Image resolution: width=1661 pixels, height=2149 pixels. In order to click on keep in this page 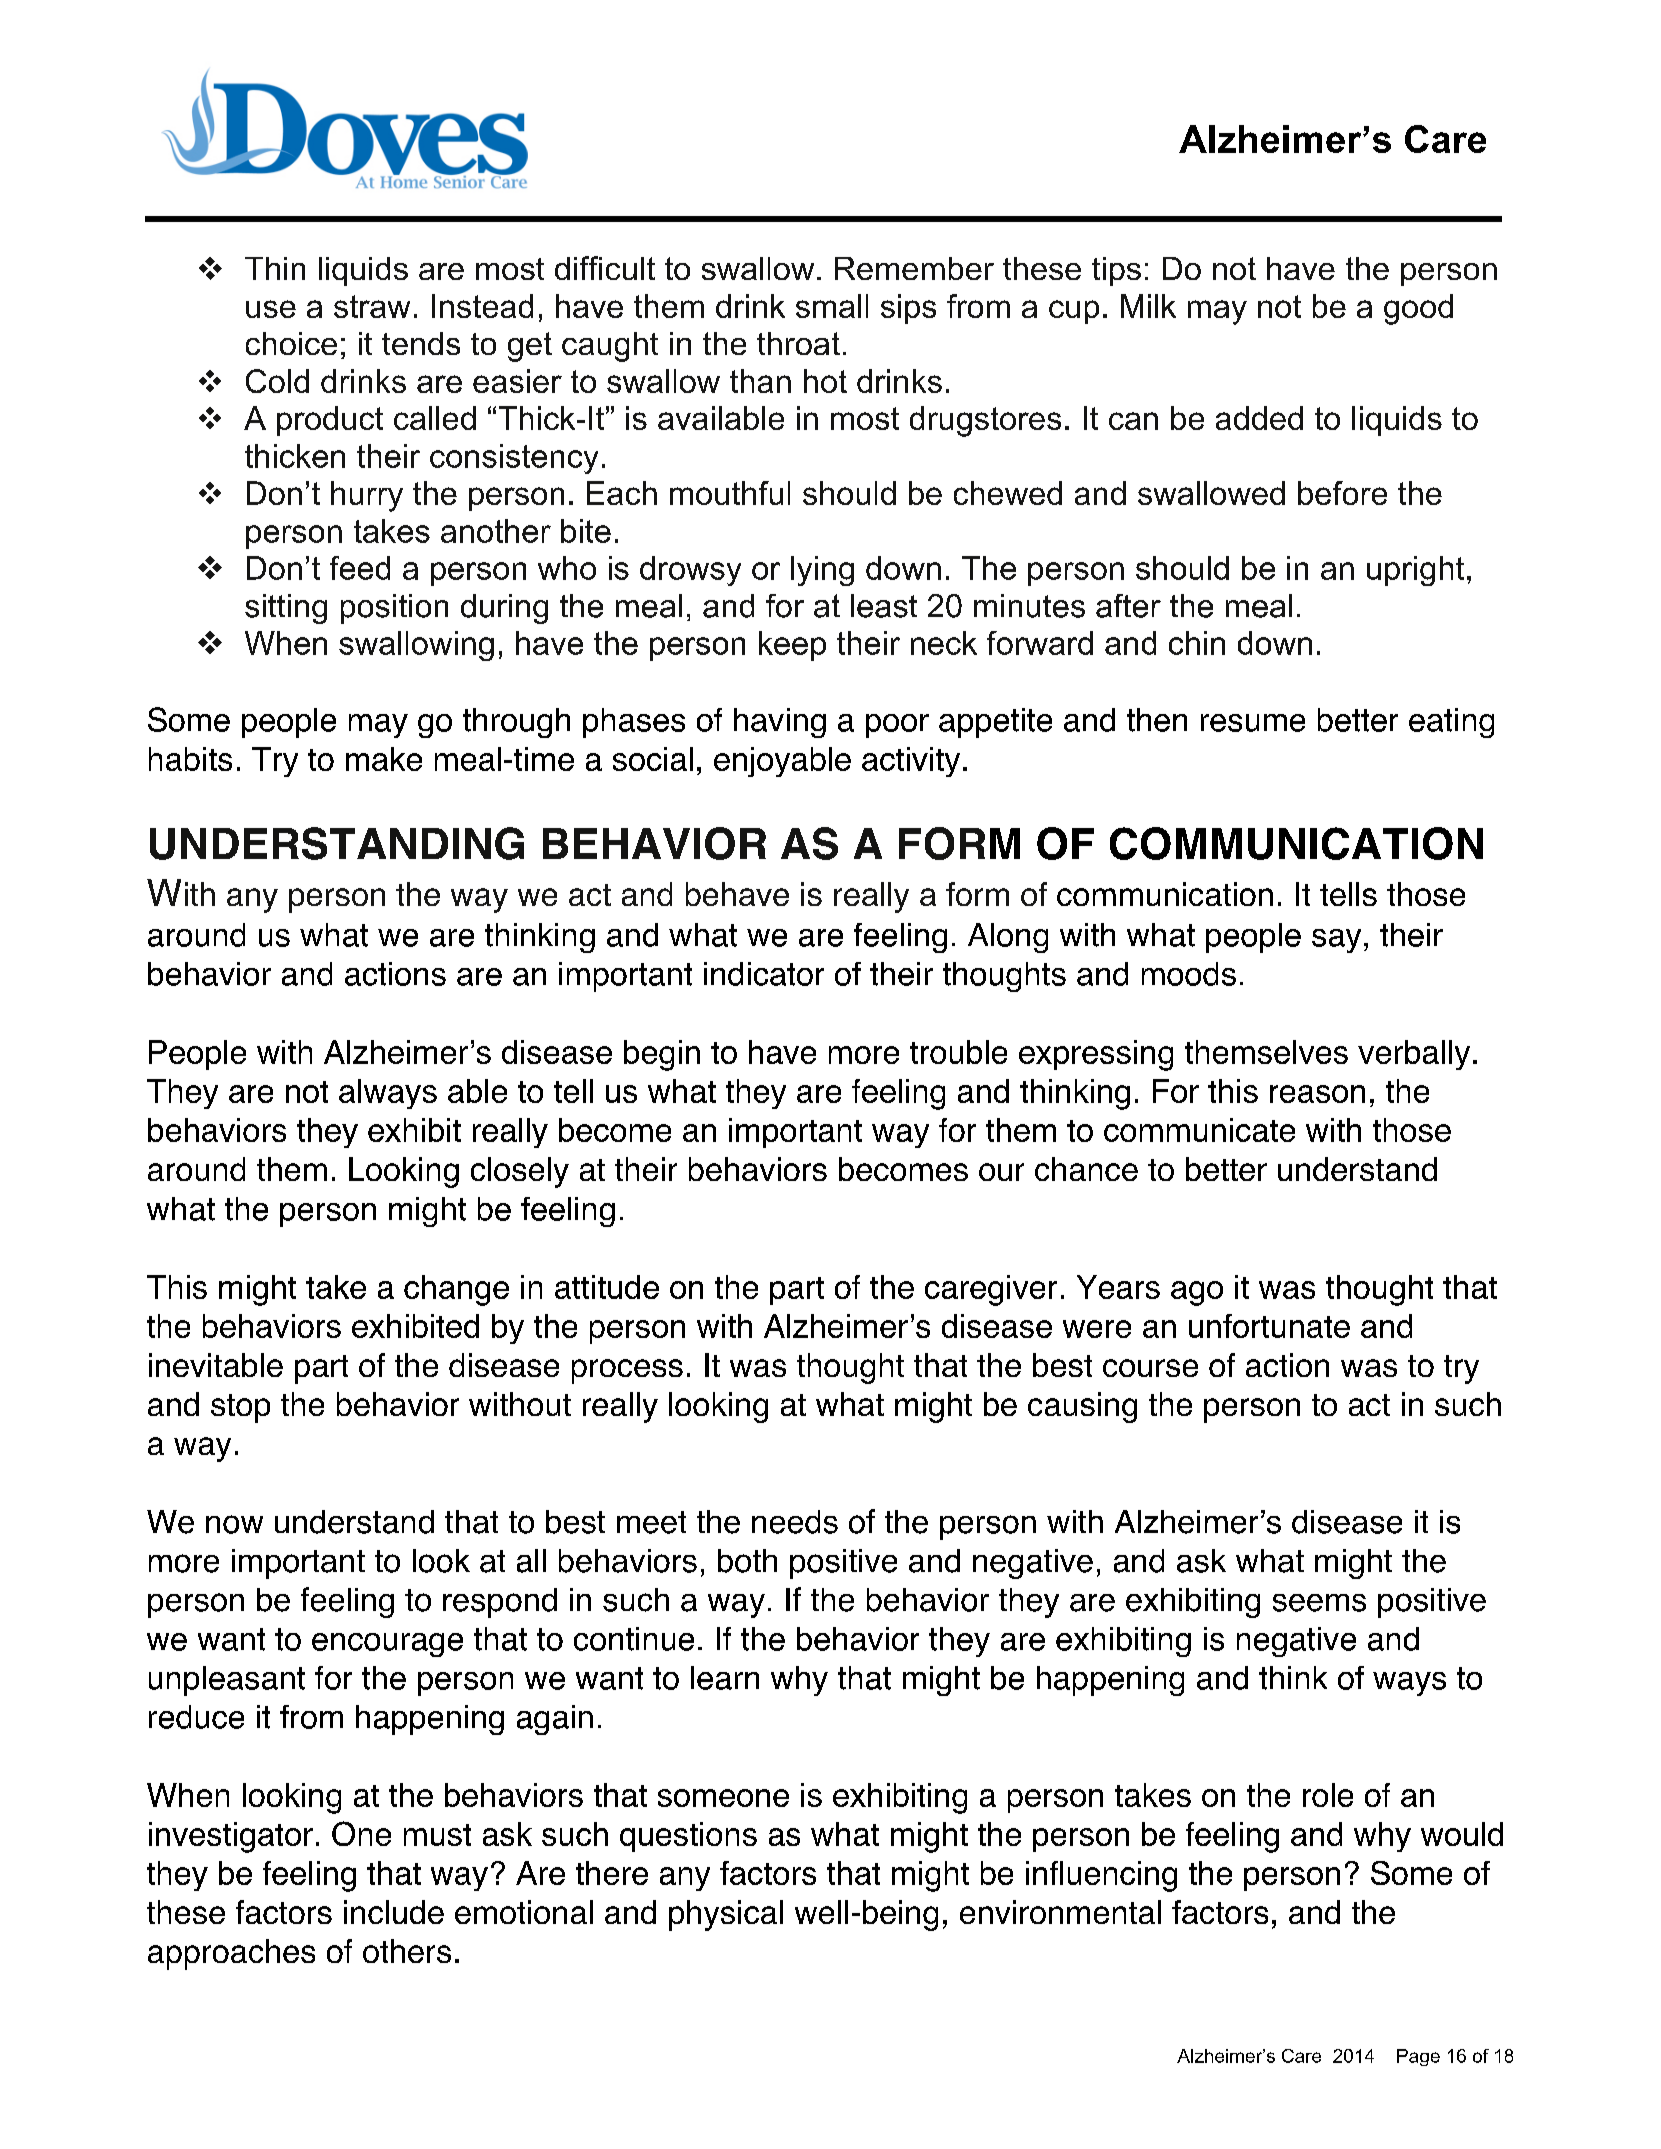, I will do `click(792, 646)`.
